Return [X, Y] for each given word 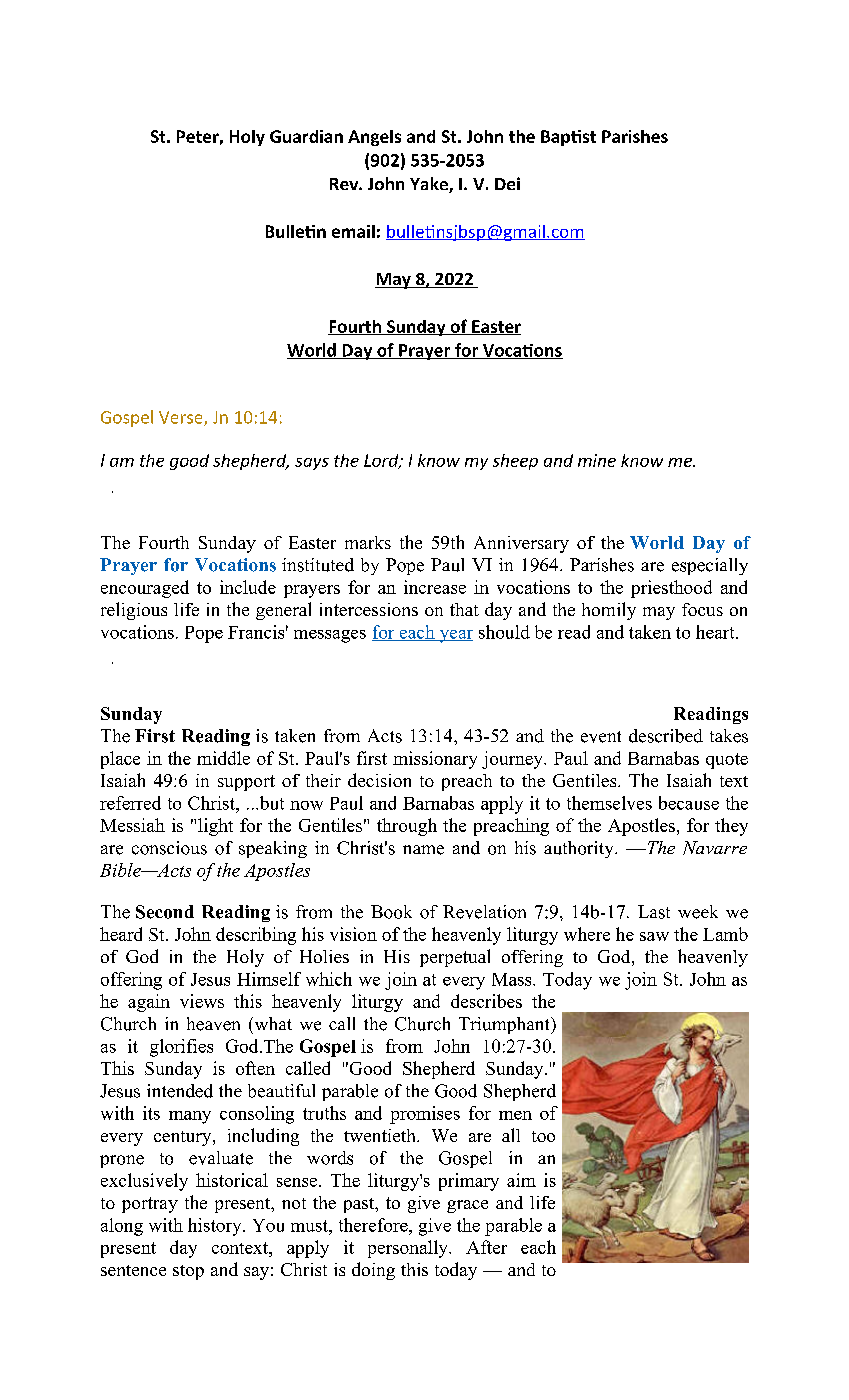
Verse [182, 418]
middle [223, 758]
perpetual [455, 958]
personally [409, 1249]
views [202, 1001]
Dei [507, 183]
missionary [435, 760]
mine [597, 460]
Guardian [306, 136]
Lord [382, 461]
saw [654, 936]
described [666, 736]
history [216, 1227]
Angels [374, 138]
